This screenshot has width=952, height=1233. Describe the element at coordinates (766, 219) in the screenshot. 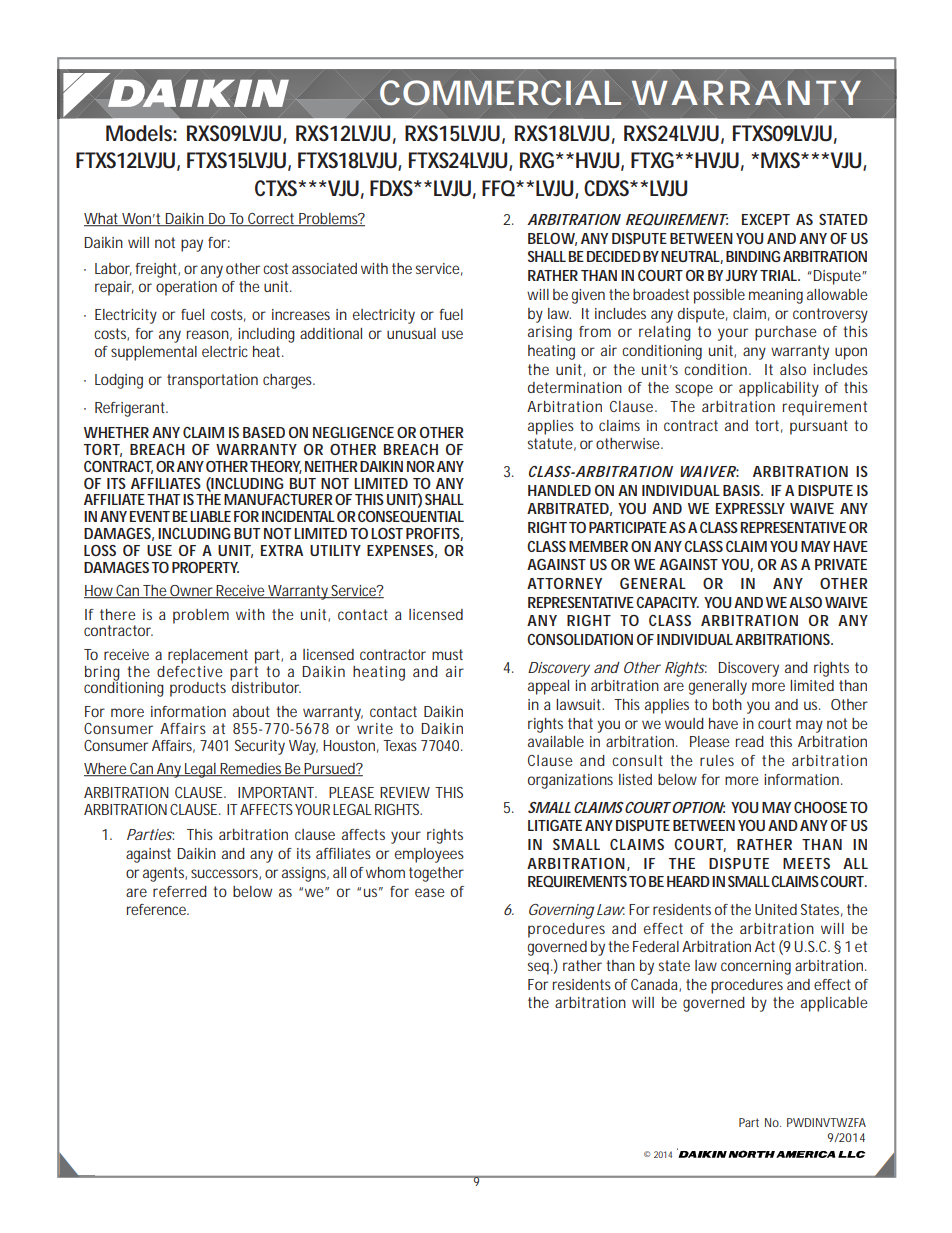

I see `EXCEPT` at that location.
